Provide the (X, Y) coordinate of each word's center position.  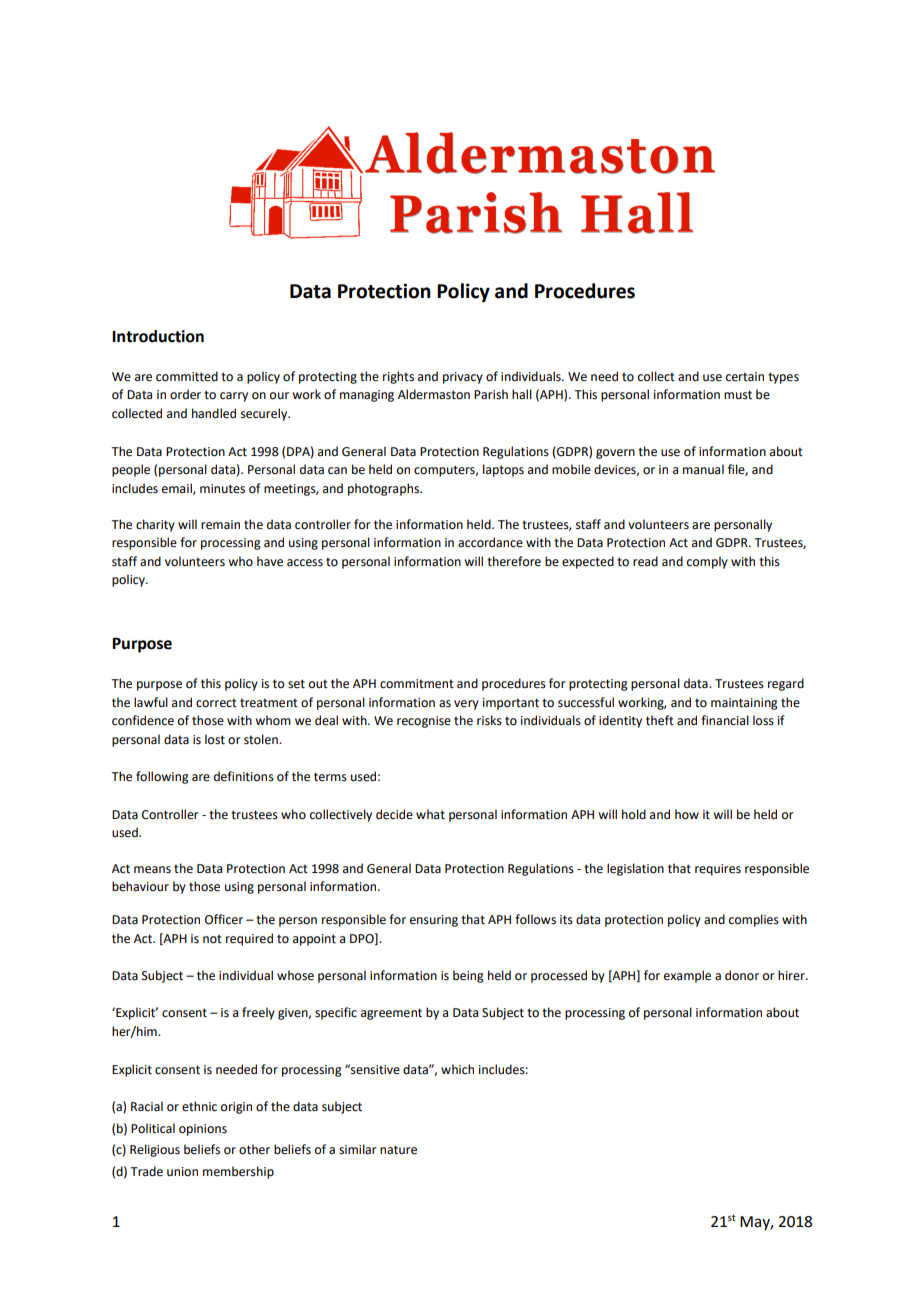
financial (725, 720)
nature (398, 1150)
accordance (490, 542)
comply (707, 562)
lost (215, 739)
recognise (424, 722)
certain (745, 377)
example (687, 976)
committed (187, 376)
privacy (463, 378)
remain (220, 525)
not (212, 939)
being (468, 976)
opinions (203, 1130)
